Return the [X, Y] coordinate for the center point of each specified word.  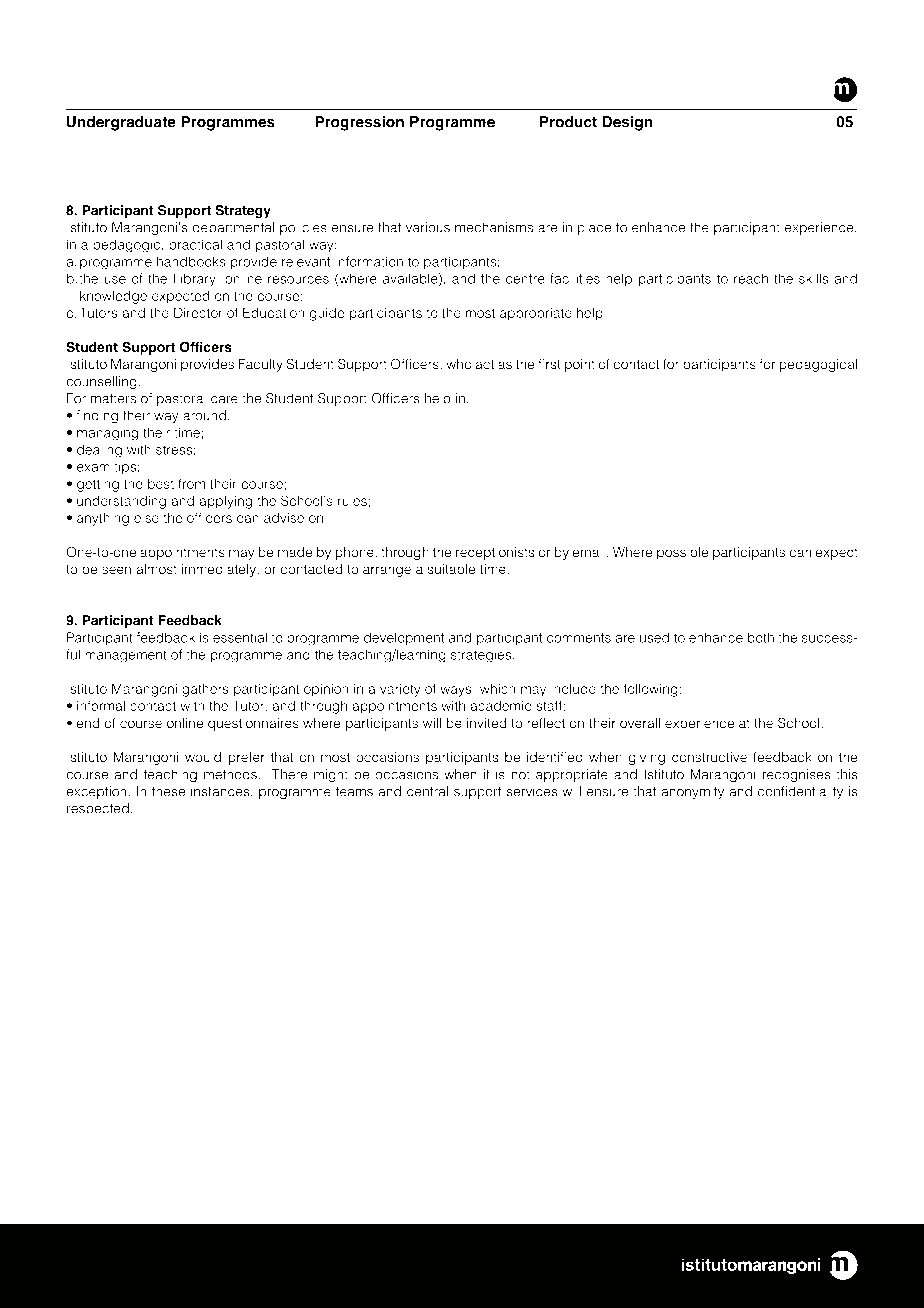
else [146, 518]
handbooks [191, 261]
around [204, 415]
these [168, 791]
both [761, 637]
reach [751, 278]
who [459, 364]
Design [627, 123]
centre [525, 279]
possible [683, 553]
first [549, 364]
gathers [205, 690]
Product [568, 122]
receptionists [495, 553]
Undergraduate [121, 123]
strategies [481, 656]
